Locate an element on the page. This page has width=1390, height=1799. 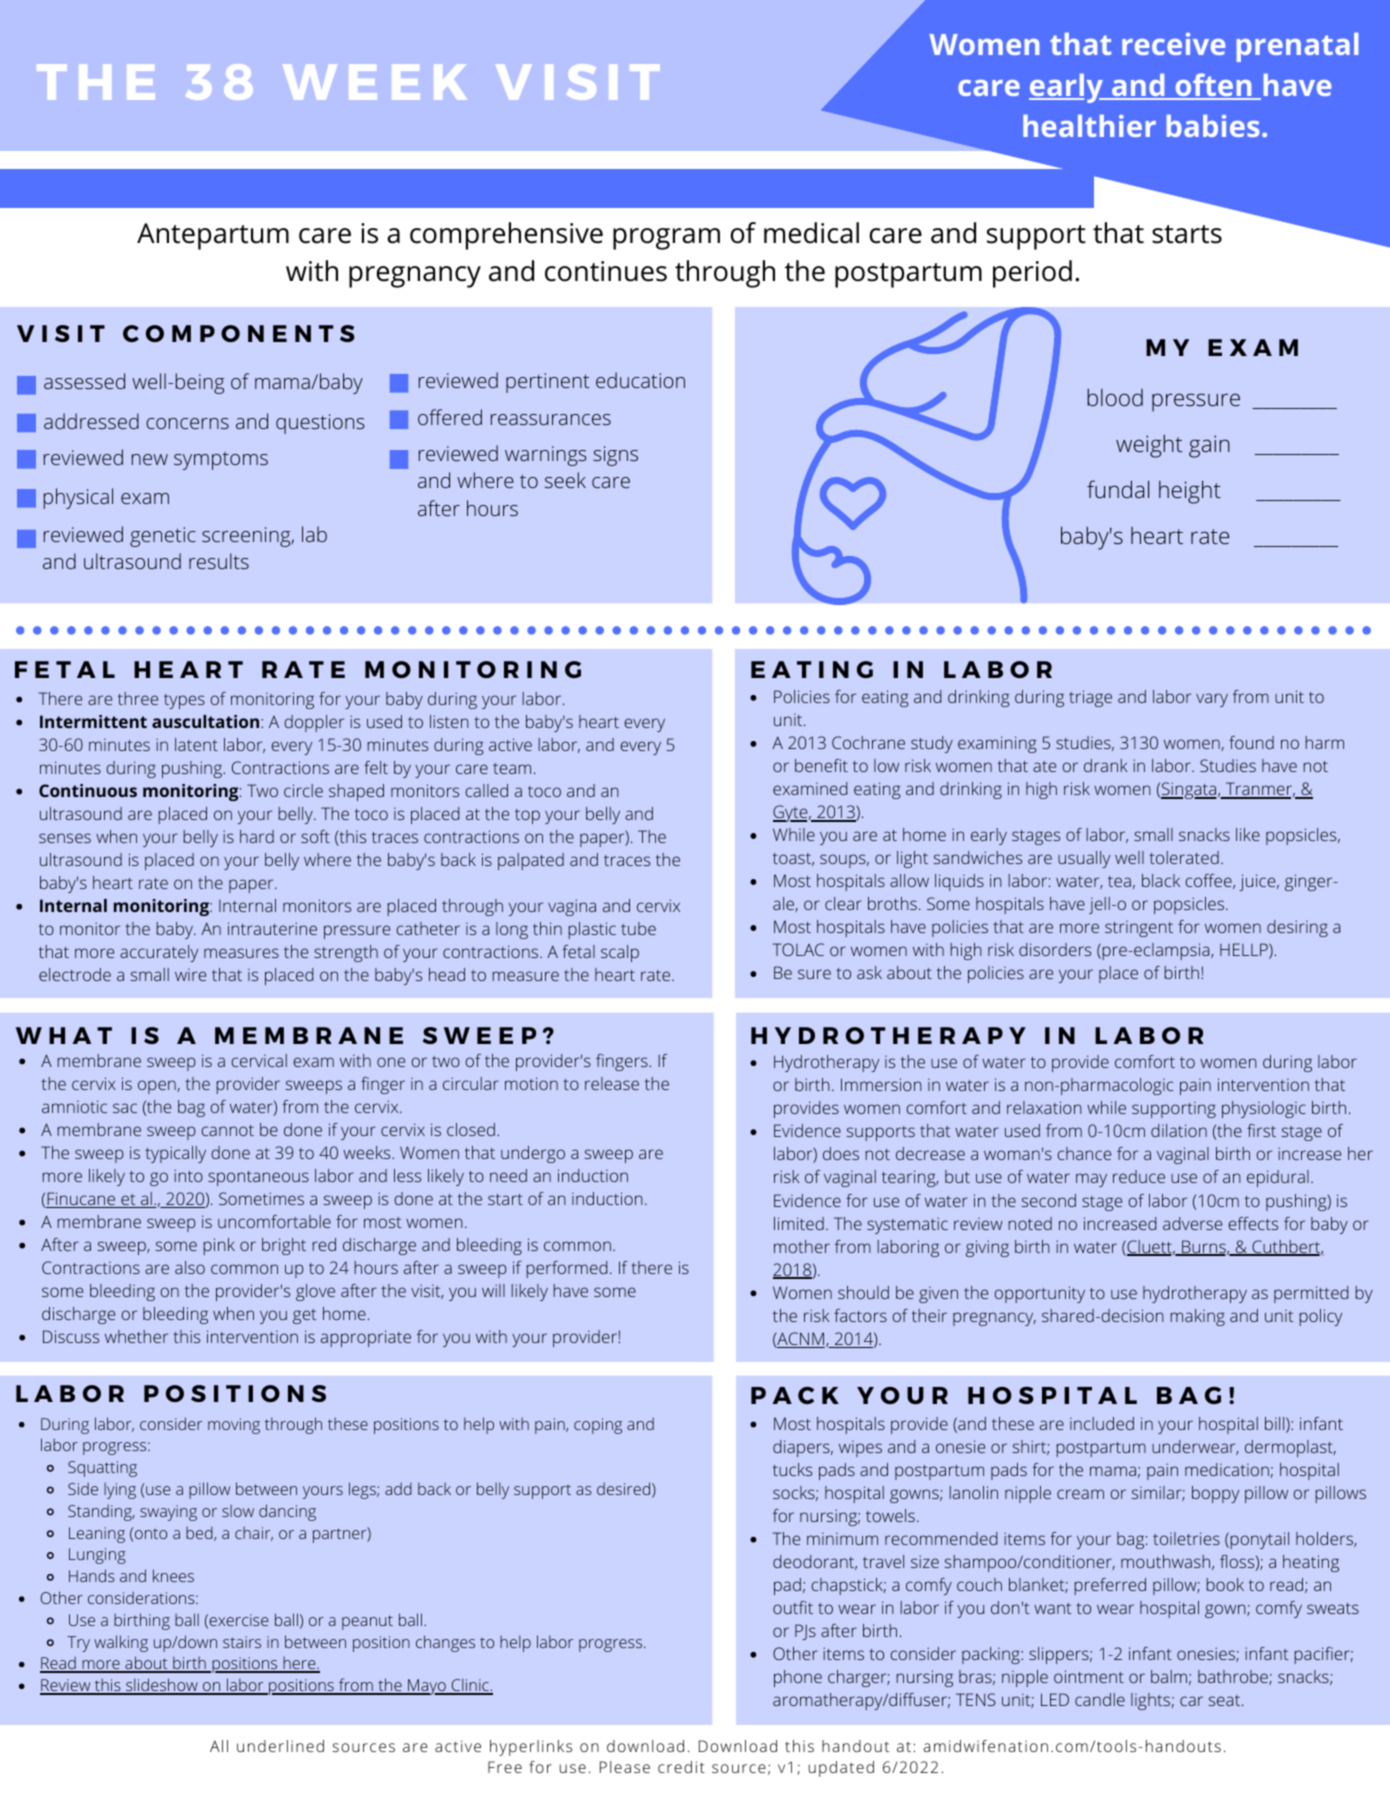
found is located at coordinates (1251, 742).
